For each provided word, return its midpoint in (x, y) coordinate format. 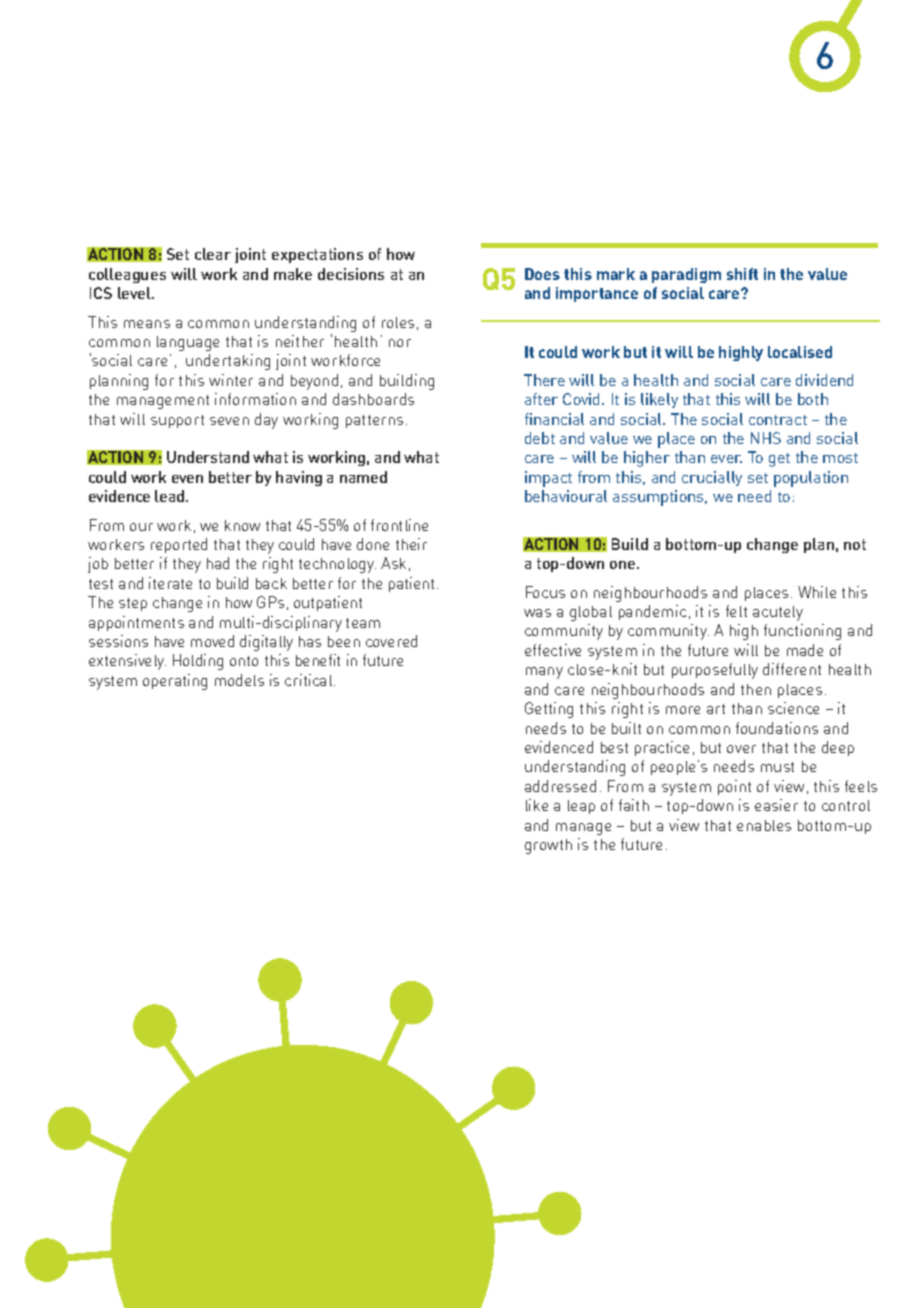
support (177, 421)
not (855, 544)
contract (778, 420)
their (411, 544)
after (541, 399)
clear (213, 254)
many (544, 673)
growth (548, 846)
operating (175, 682)
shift (742, 274)
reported (179, 545)
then (756, 689)
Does (542, 274)
